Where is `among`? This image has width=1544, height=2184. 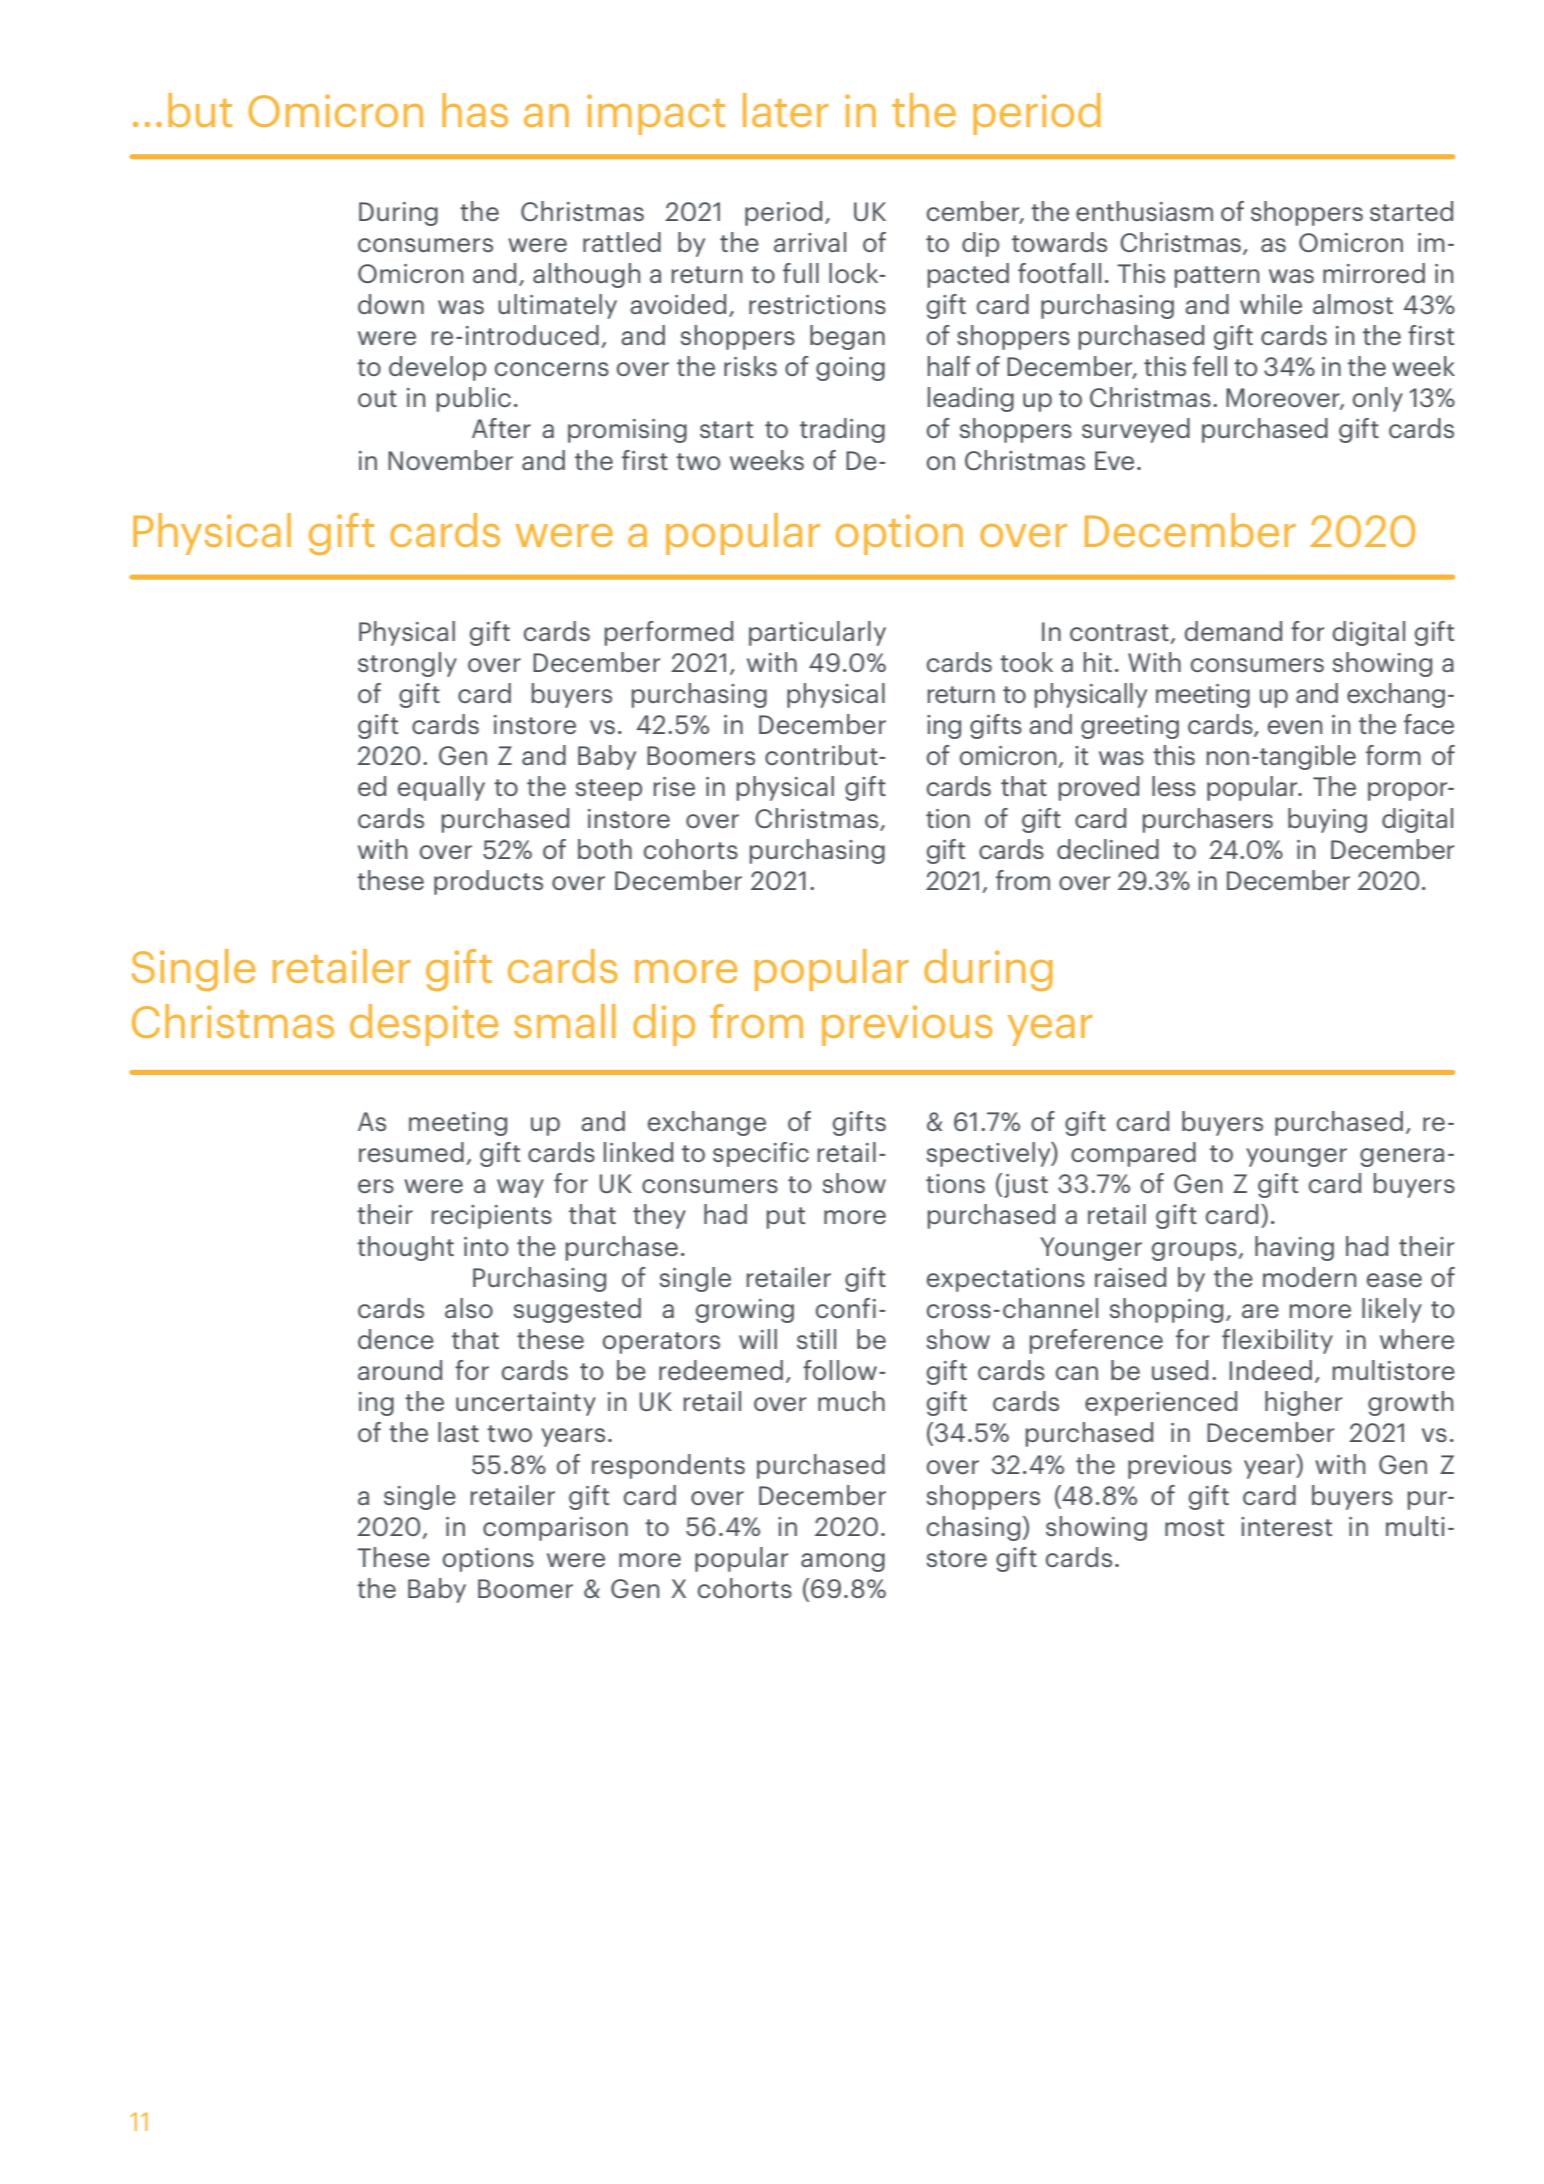 among is located at coordinates (843, 1562).
